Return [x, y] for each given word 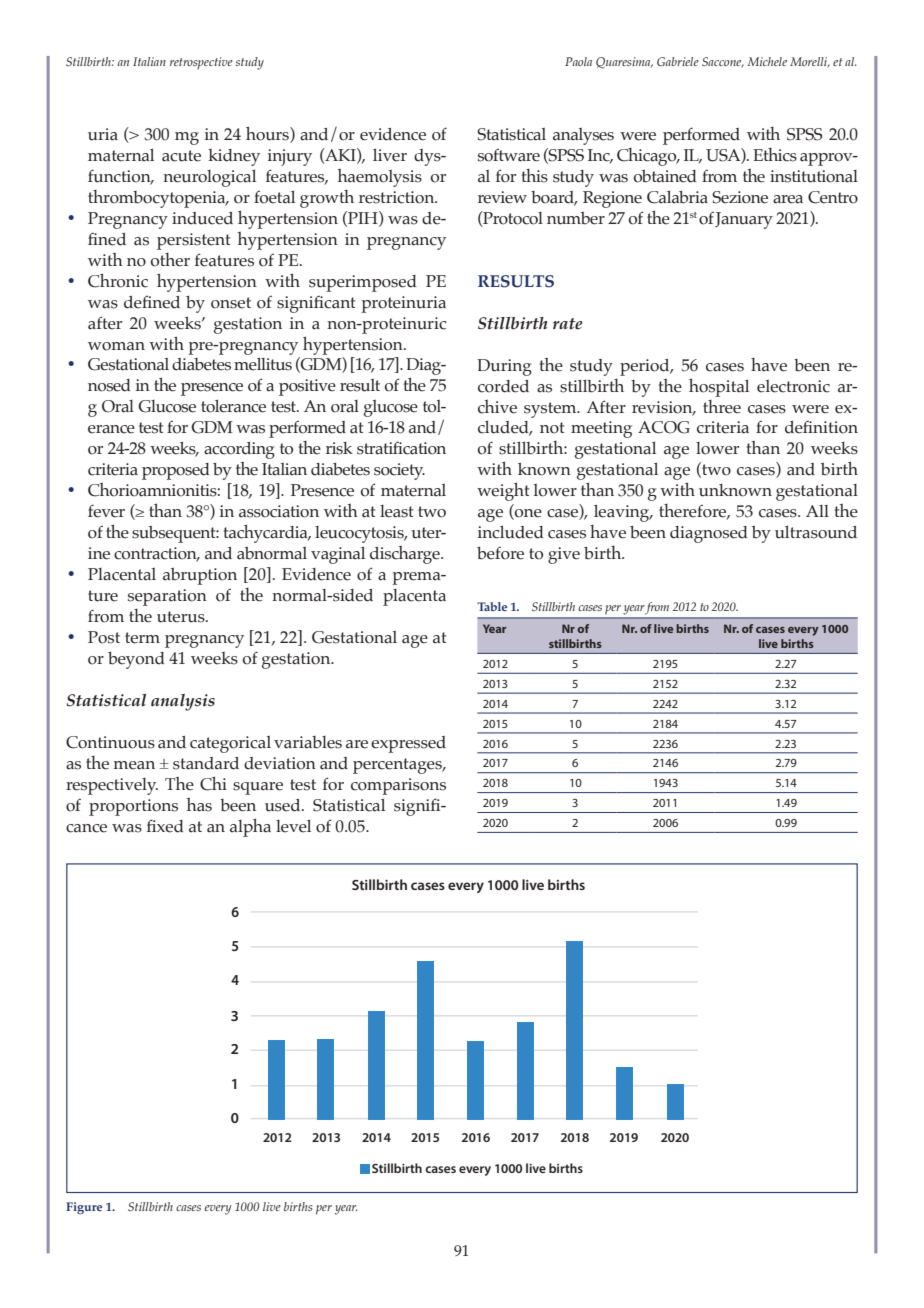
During [504, 367]
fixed [165, 826]
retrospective [201, 63]
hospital [719, 387]
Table [492, 606]
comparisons [398, 786]
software [509, 155]
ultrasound [816, 532]
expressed [408, 744]
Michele [767, 61]
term [142, 638]
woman [116, 346]
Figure [84, 1208]
